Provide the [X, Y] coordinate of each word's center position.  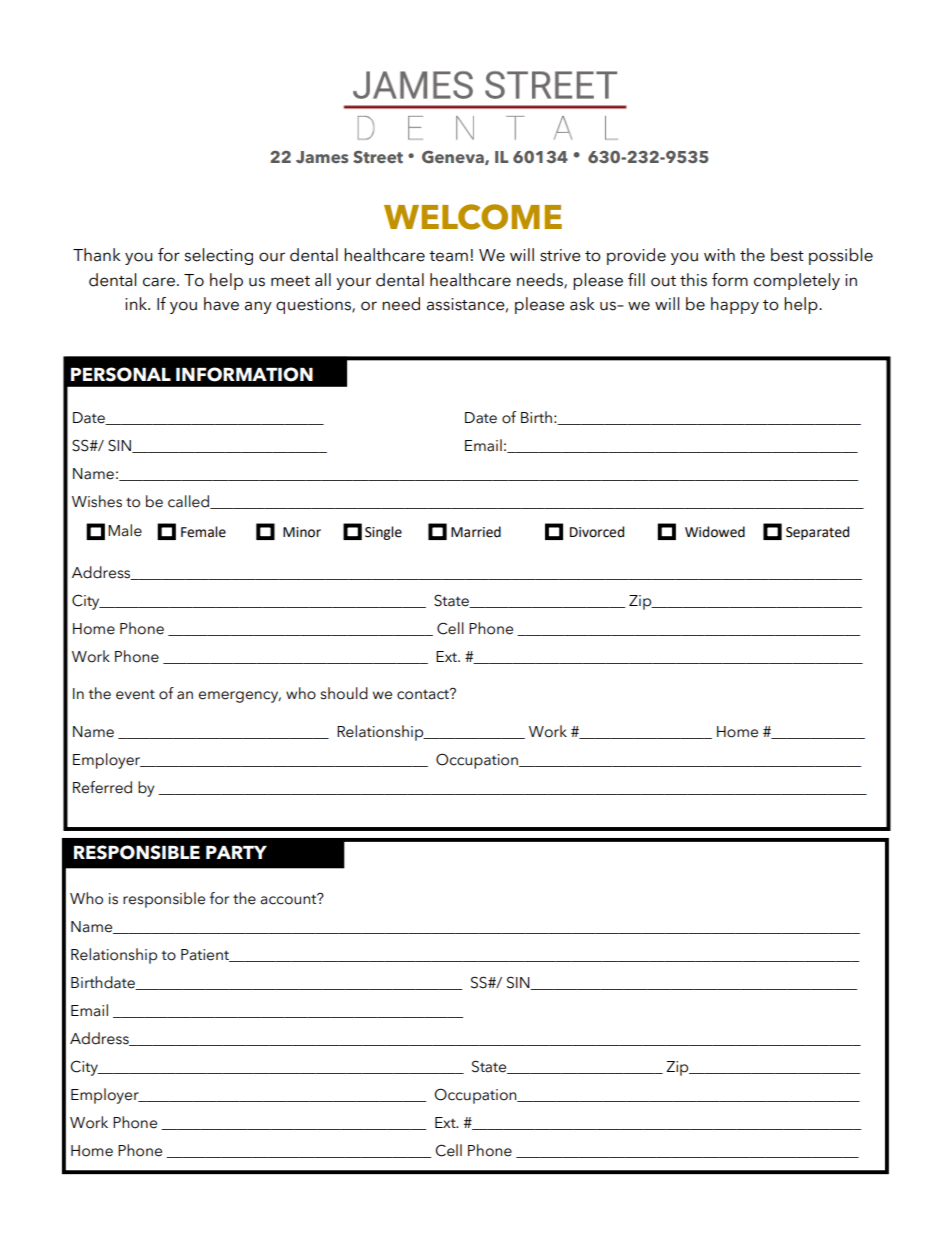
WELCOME [473, 217]
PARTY [236, 852]
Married [476, 532]
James [322, 157]
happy [735, 305]
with [719, 254]
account [289, 899]
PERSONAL [121, 374]
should [344, 693]
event [135, 694]
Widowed [715, 532]
